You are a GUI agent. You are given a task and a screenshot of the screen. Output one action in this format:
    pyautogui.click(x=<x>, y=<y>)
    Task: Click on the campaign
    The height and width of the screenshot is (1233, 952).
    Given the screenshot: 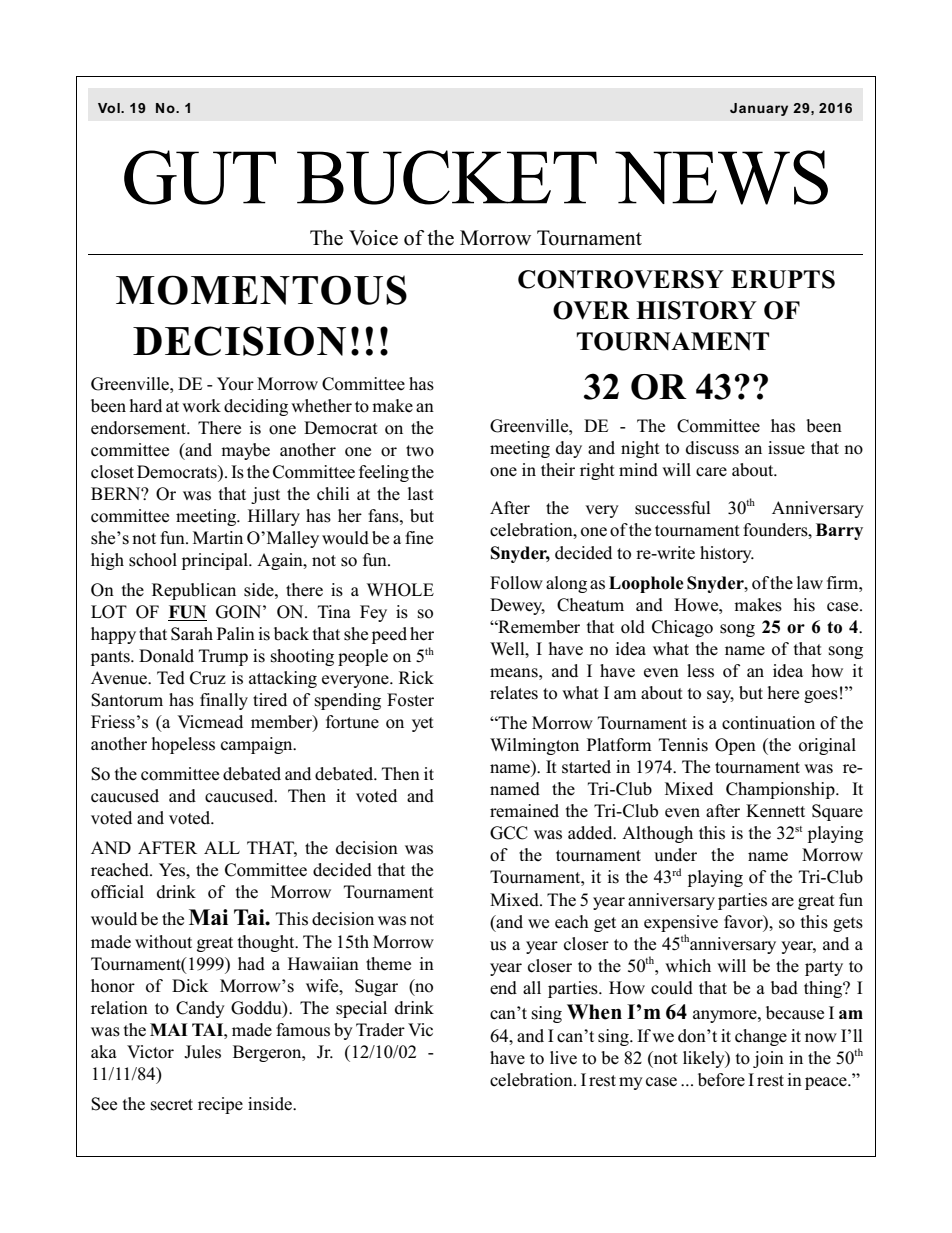 What is the action you would take?
    pyautogui.click(x=258, y=745)
